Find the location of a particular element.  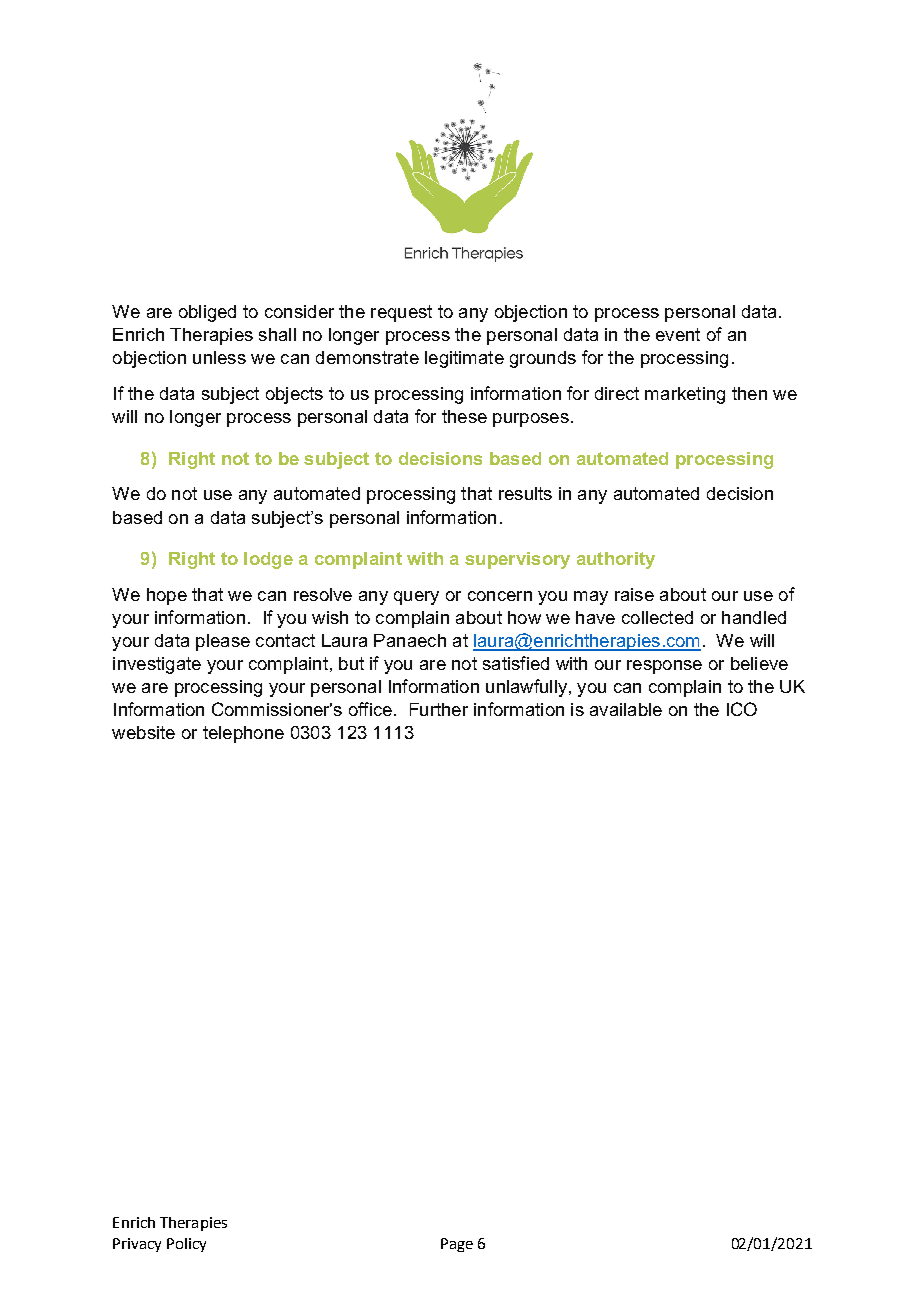

Page is located at coordinates (457, 1245).
